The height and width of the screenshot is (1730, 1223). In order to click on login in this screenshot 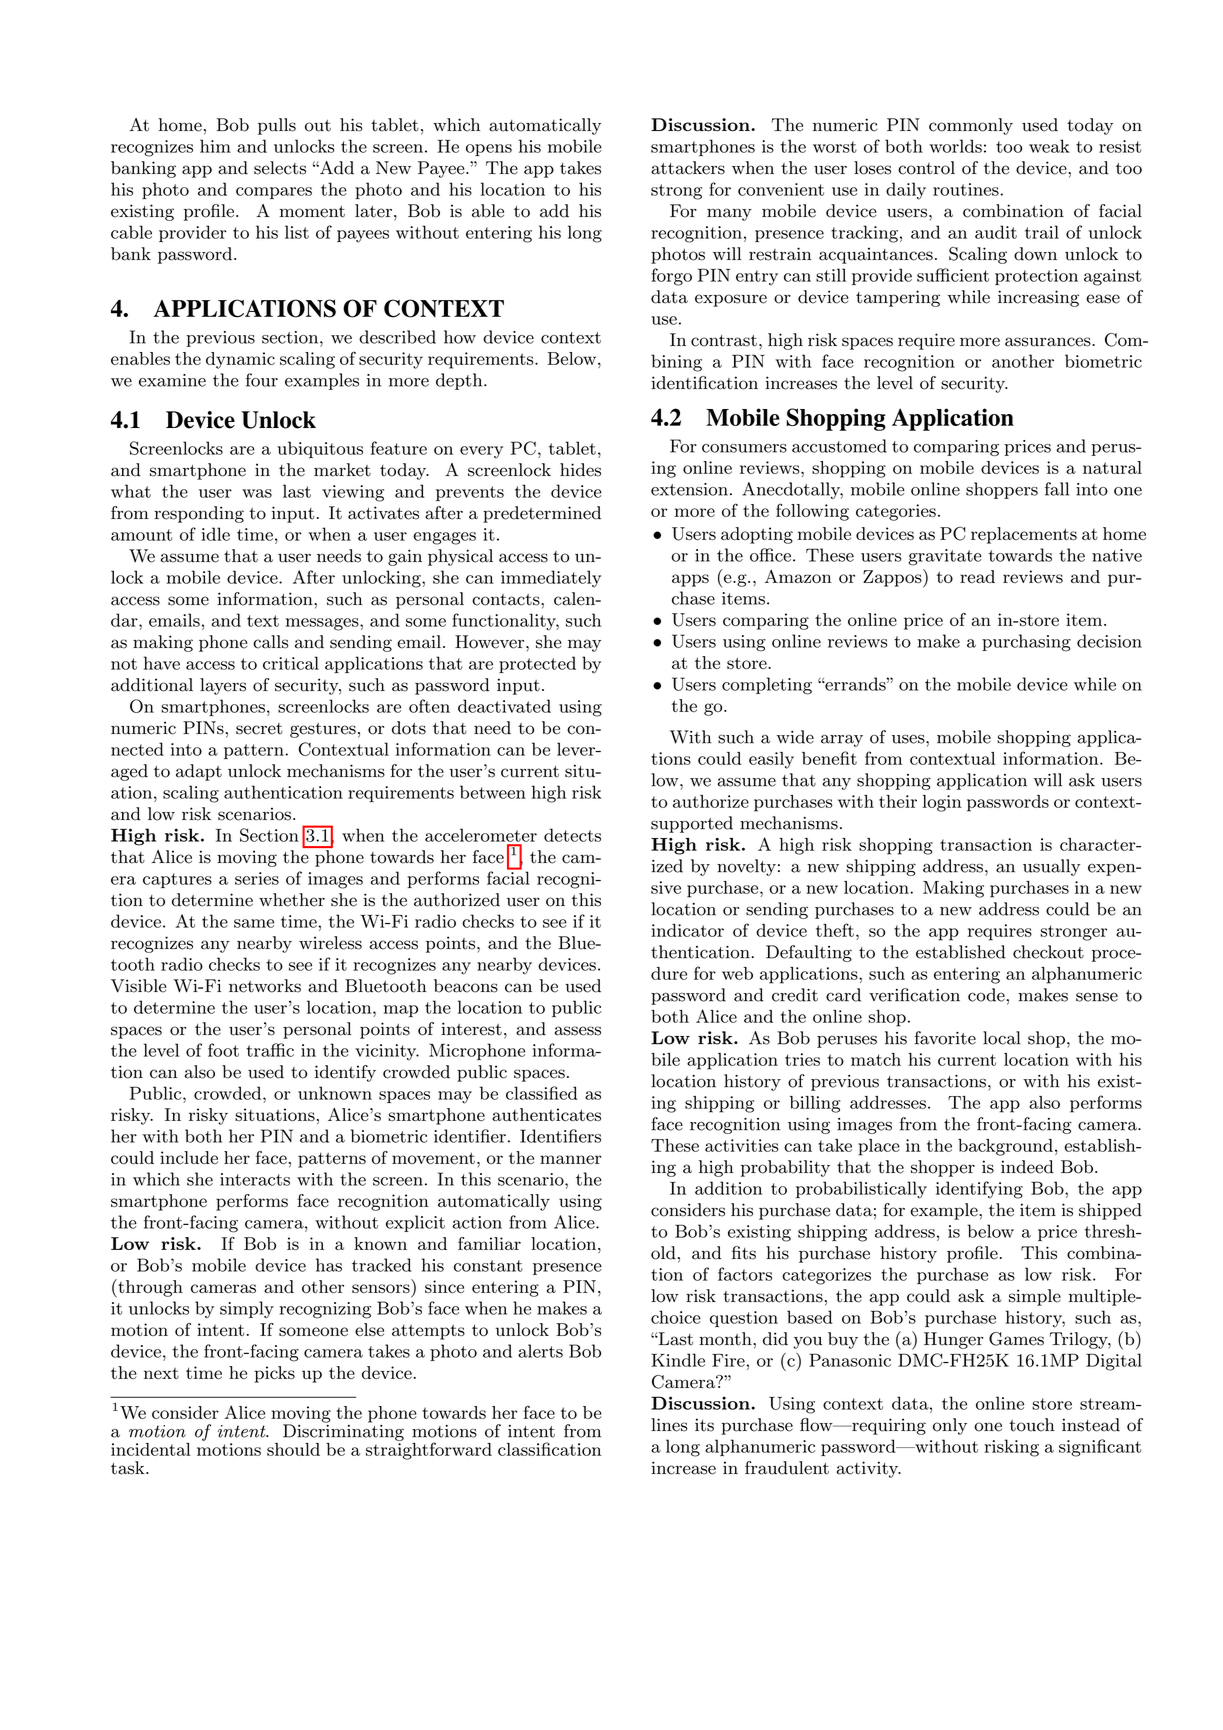, I will do `click(942, 803)`.
